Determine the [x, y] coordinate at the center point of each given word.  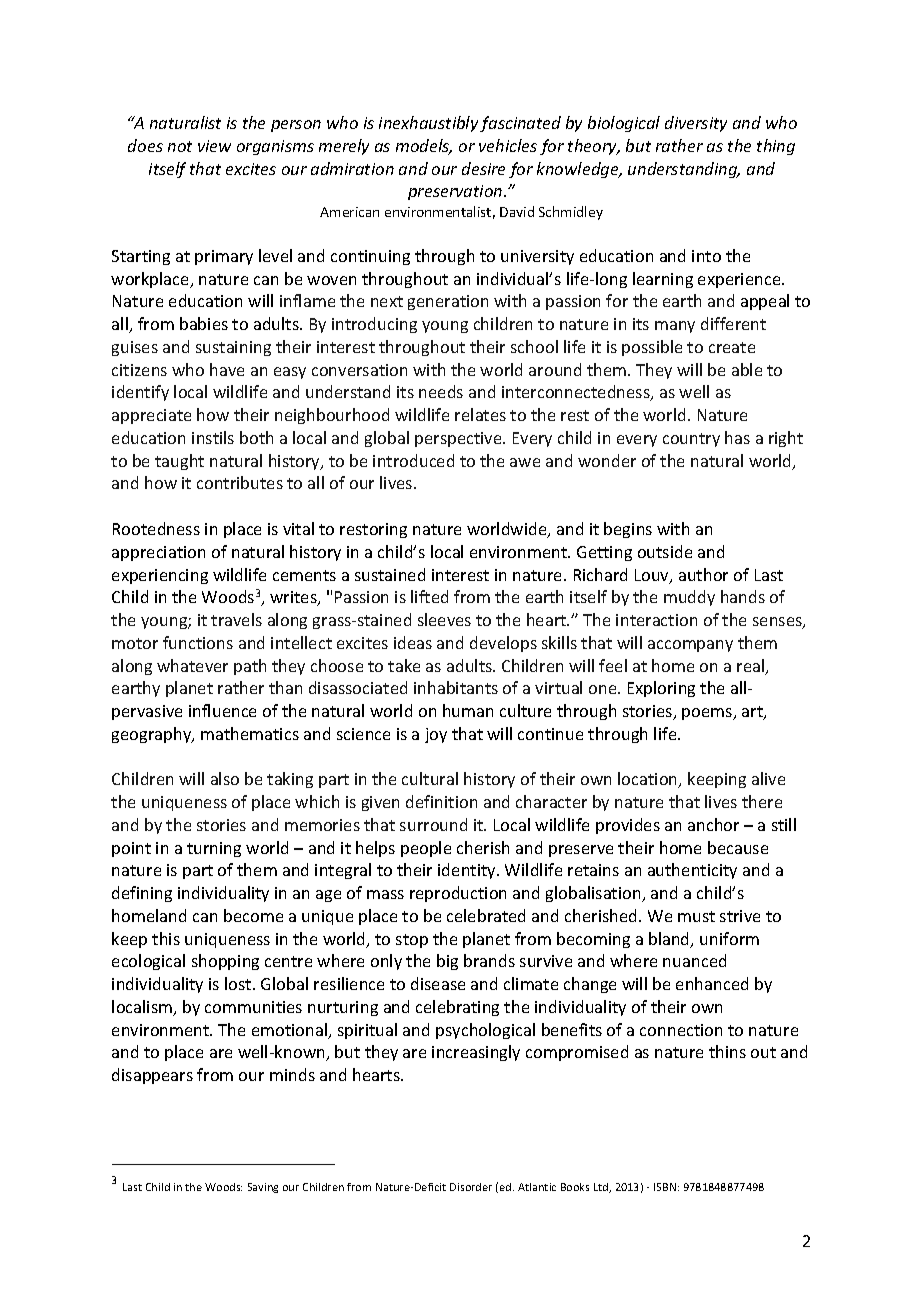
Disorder [471, 1187]
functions [198, 642]
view [214, 146]
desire [483, 168]
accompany [690, 646]
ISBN [665, 1187]
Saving [263, 1188]
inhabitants [456, 687]
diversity [696, 124]
